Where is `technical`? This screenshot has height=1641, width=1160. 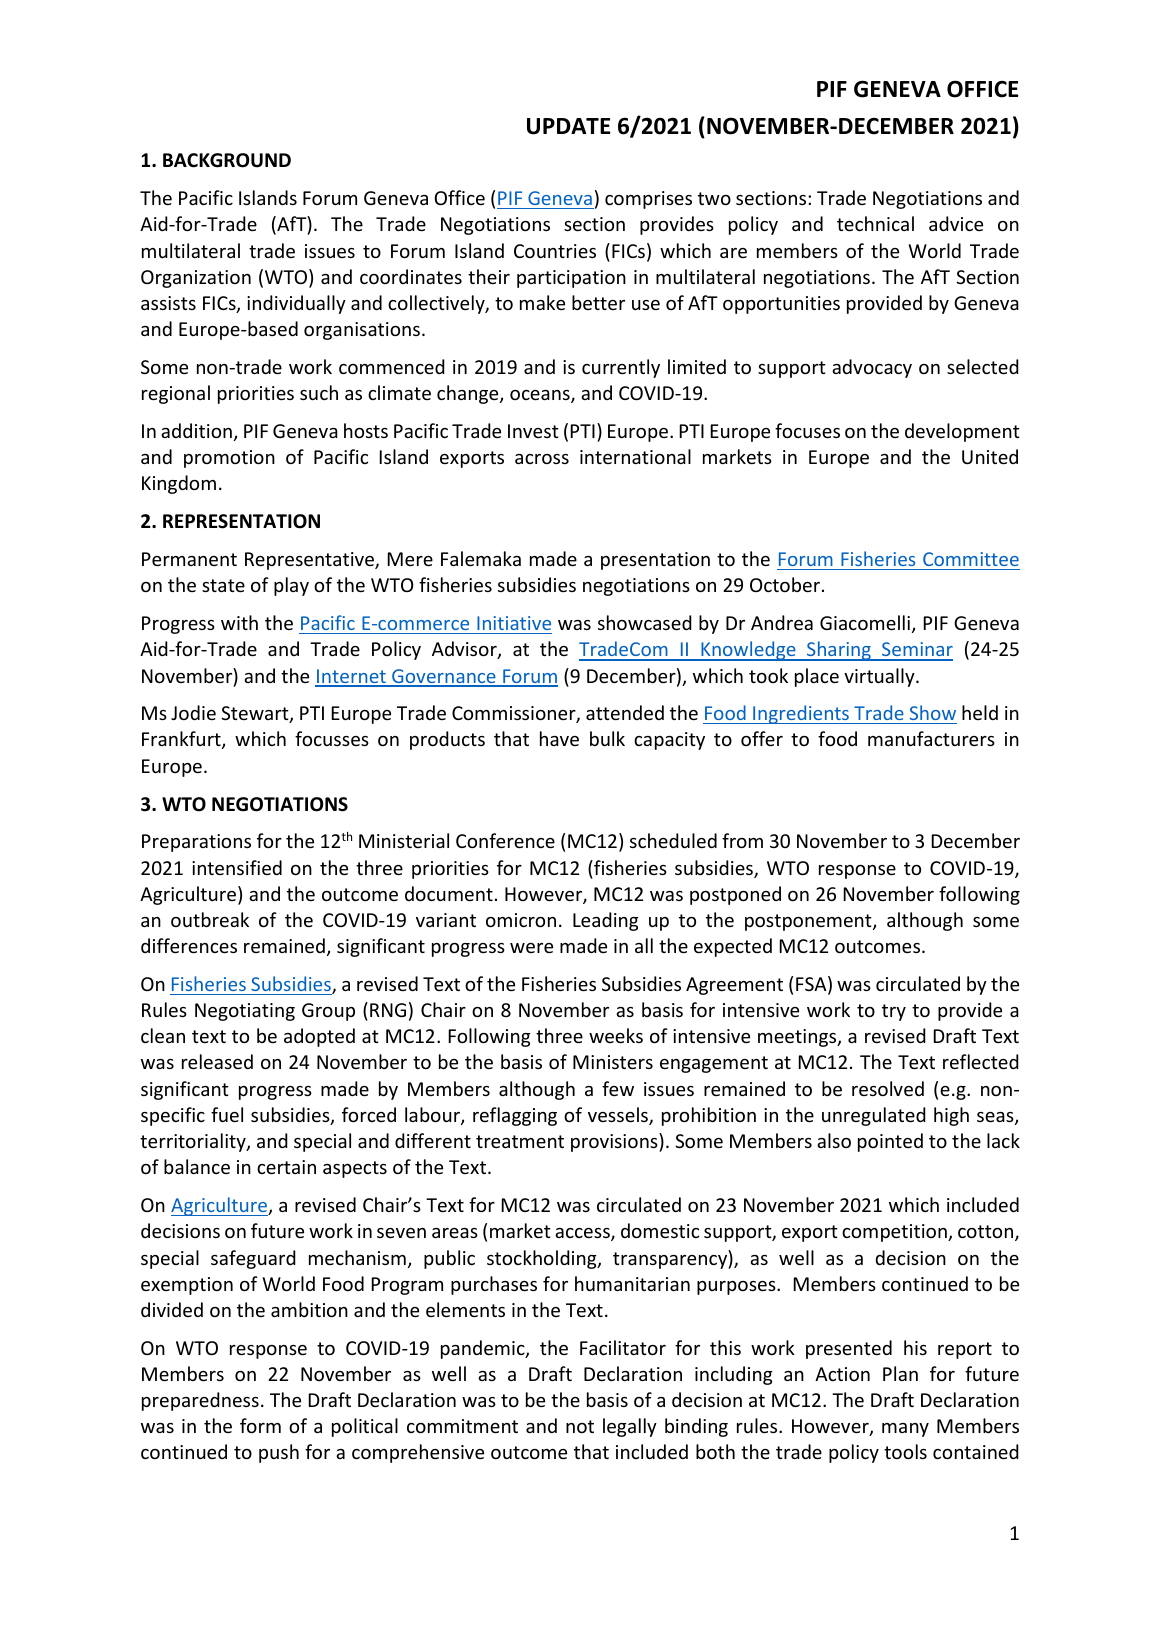
technical is located at coordinates (875, 223).
